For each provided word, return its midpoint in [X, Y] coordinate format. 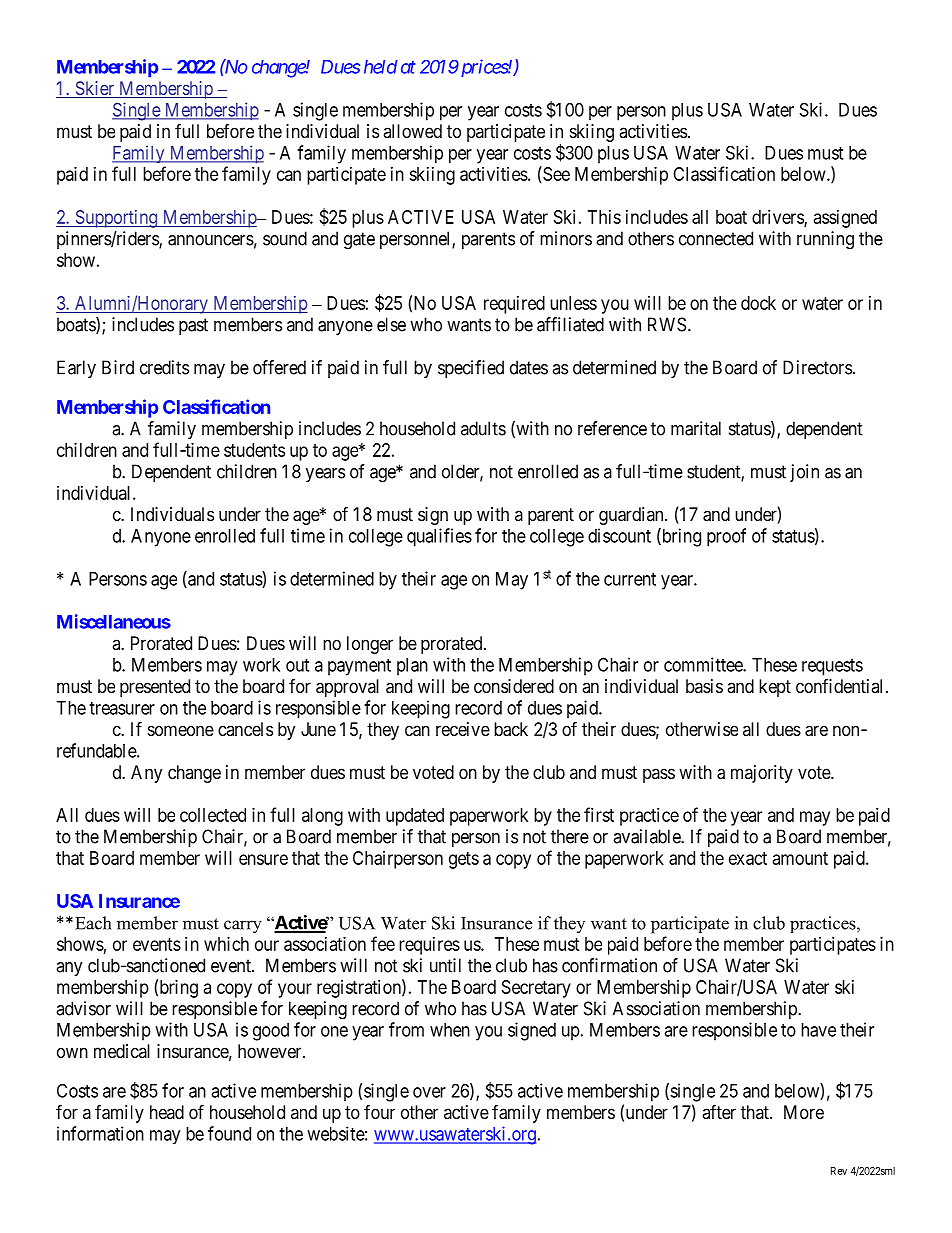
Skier [95, 89]
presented [155, 688]
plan [412, 667]
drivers [778, 218]
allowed [412, 131]
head [167, 1112]
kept [775, 688]
